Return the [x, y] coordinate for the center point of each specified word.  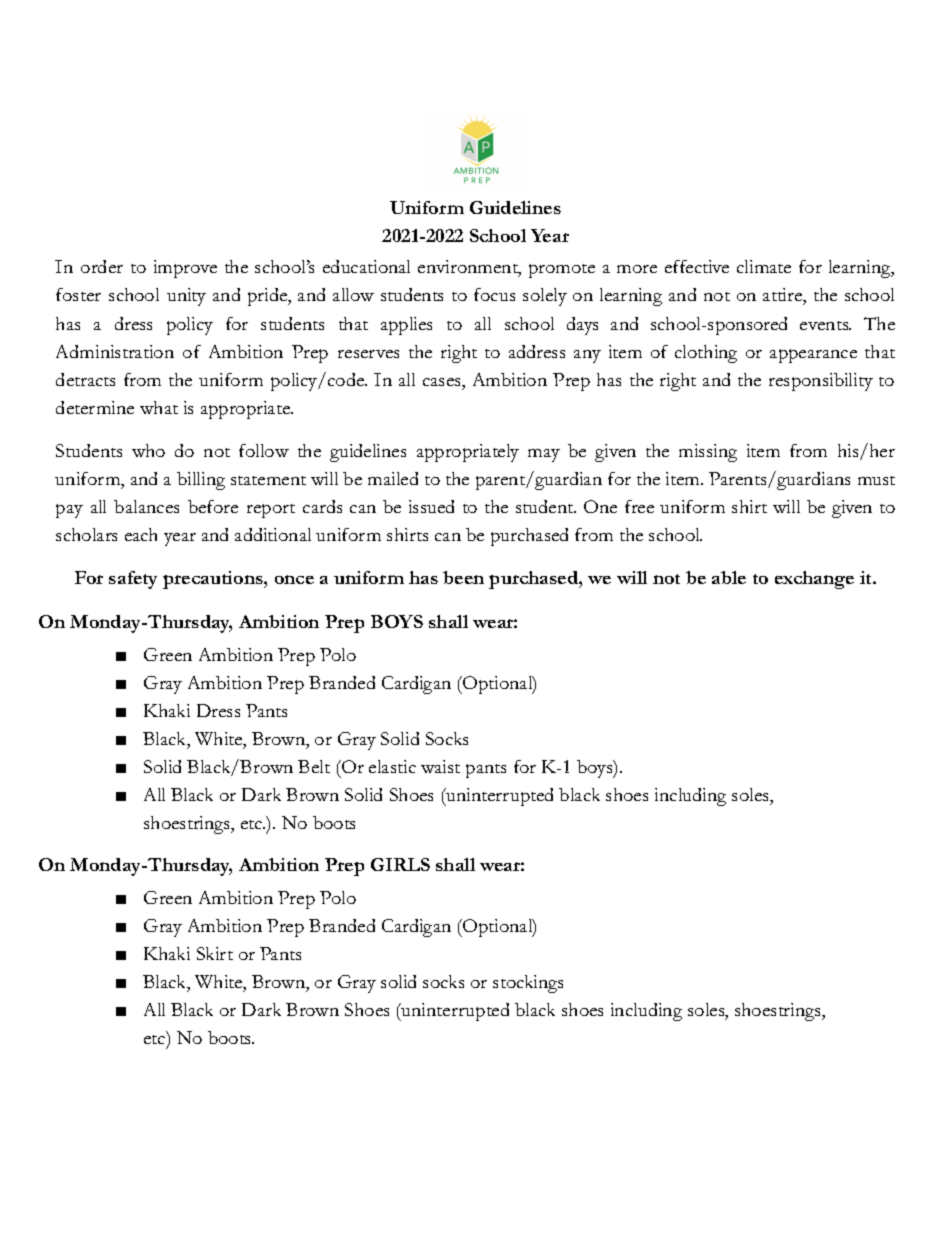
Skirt [215, 953]
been [463, 577]
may [544, 455]
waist [440, 766]
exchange [814, 580]
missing [708, 453]
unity [186, 297]
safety [133, 580]
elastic [392, 766]
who [148, 450]
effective [697, 266]
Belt [314, 766]
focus [494, 294]
